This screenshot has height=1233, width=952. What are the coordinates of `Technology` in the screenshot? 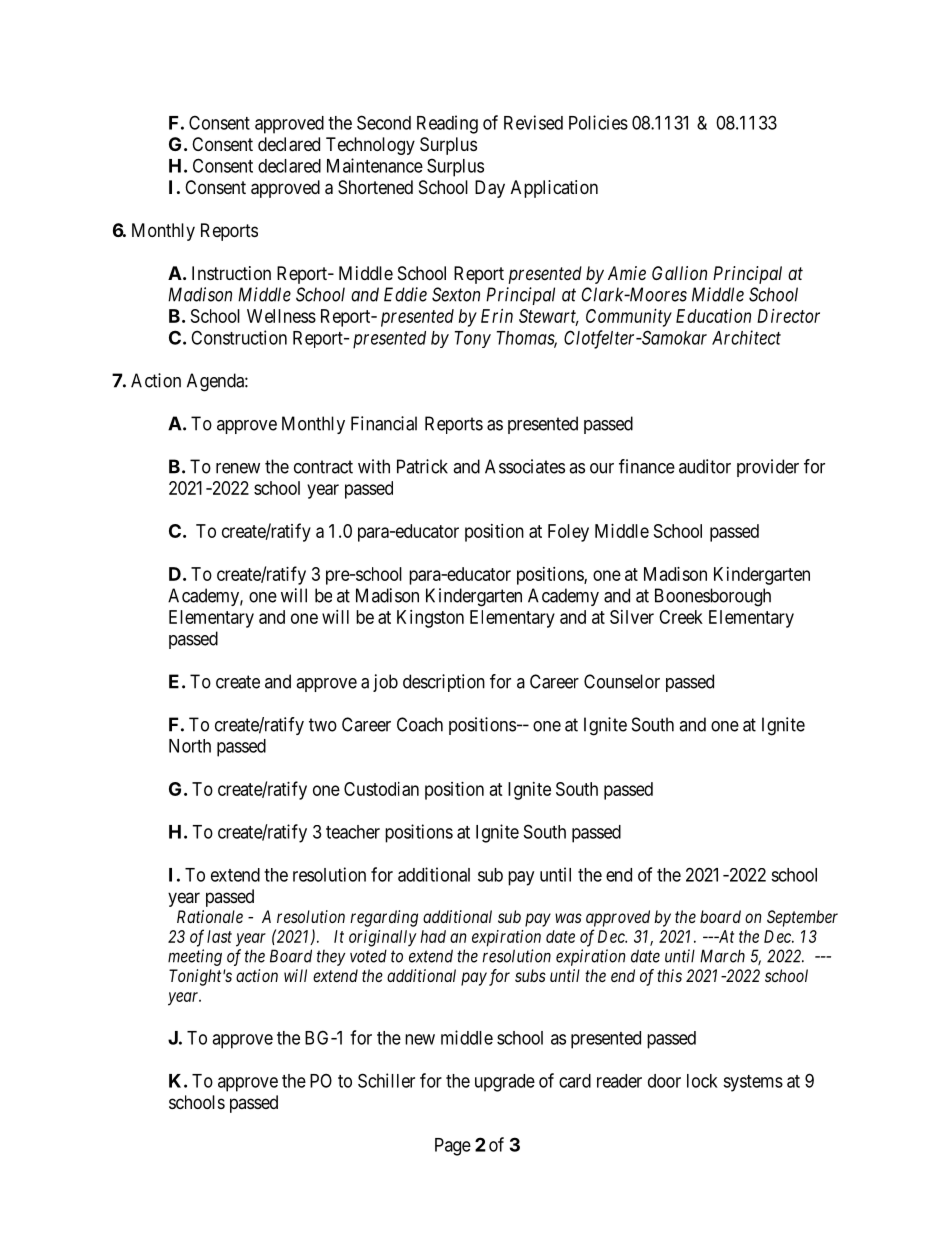 It's located at (370, 146).
